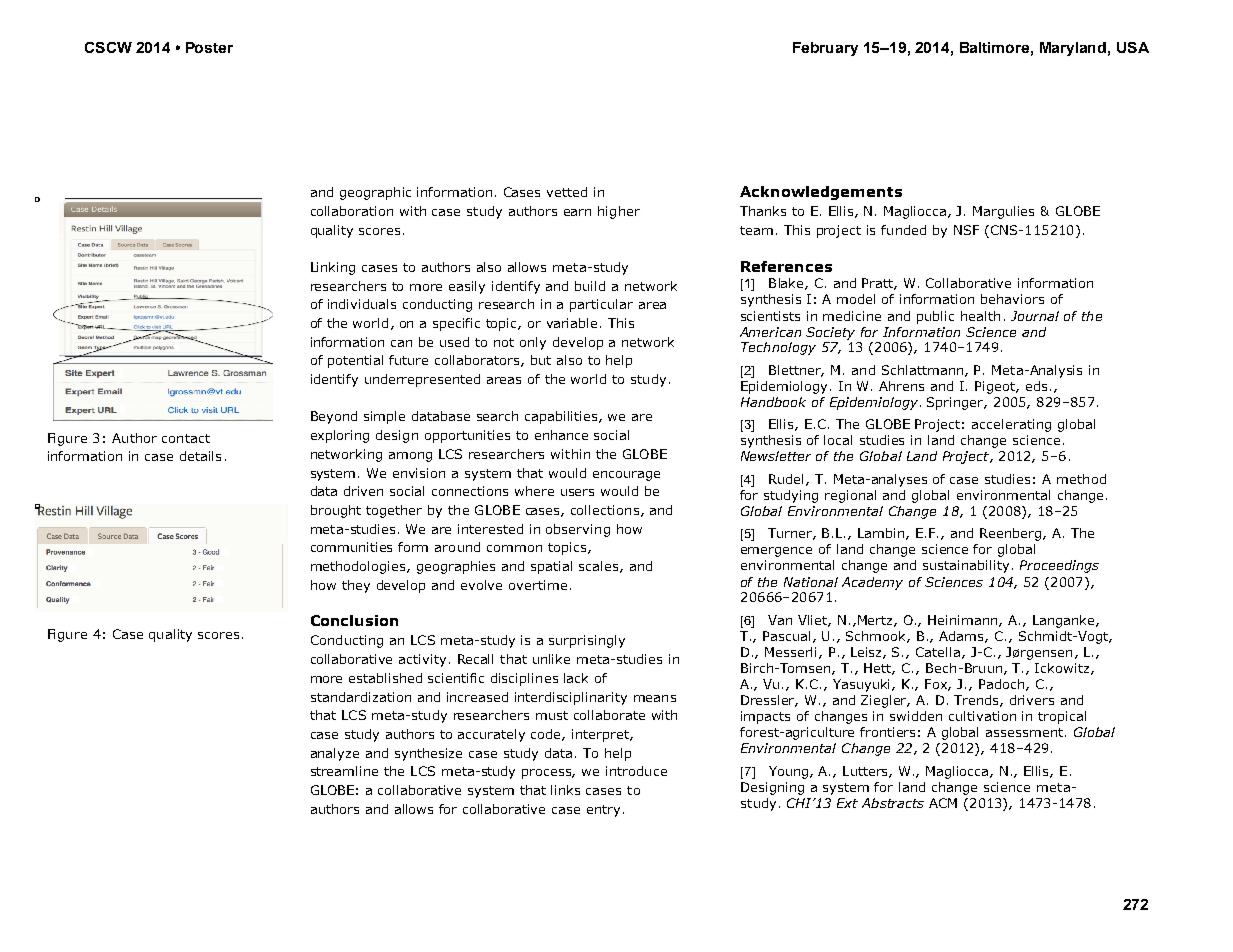  Describe the element at coordinates (619, 212) in the screenshot. I see `higher` at that location.
